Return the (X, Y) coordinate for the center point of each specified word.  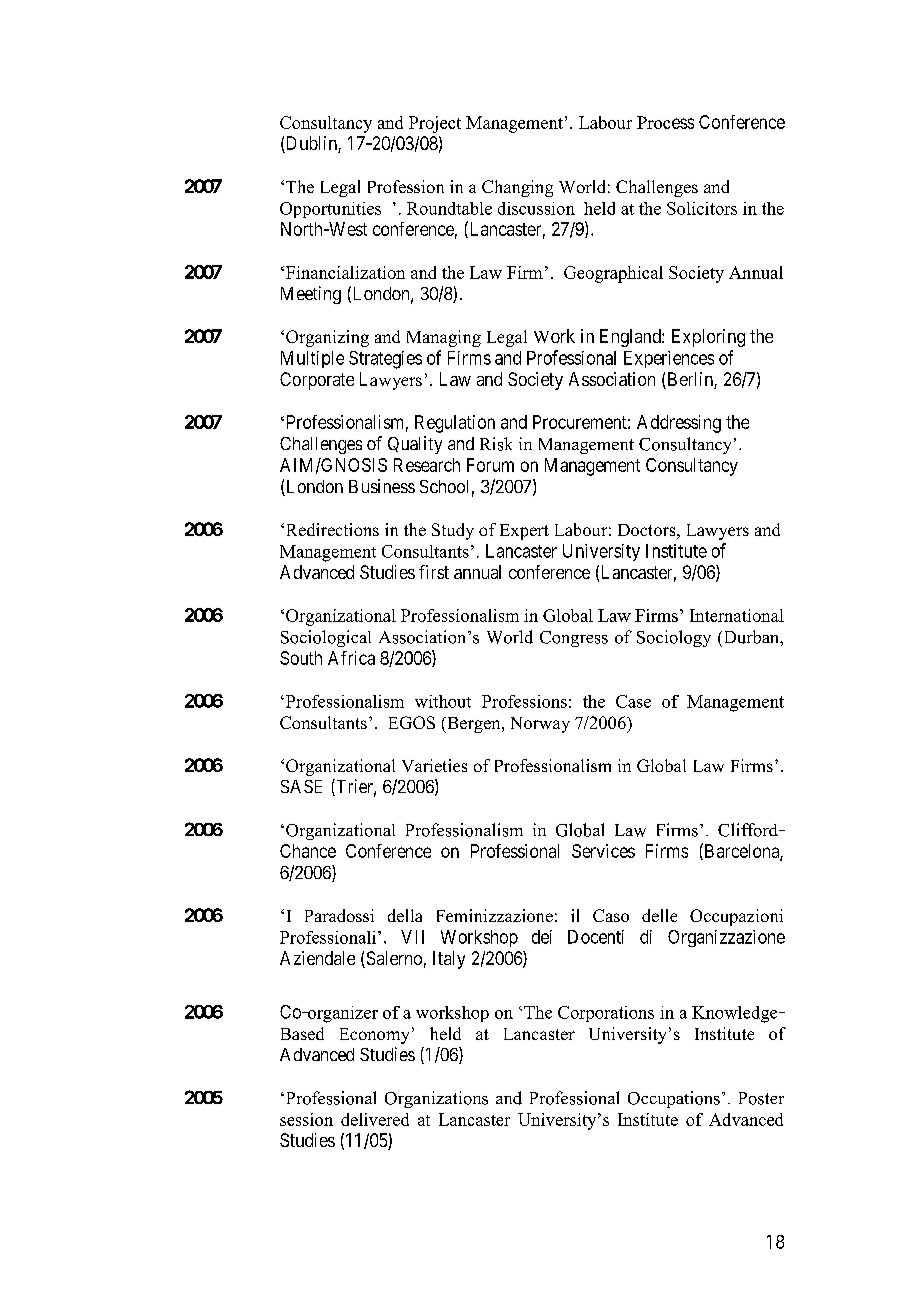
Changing (517, 188)
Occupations (674, 1099)
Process (665, 122)
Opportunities (330, 210)
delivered (375, 1119)
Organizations (436, 1099)
